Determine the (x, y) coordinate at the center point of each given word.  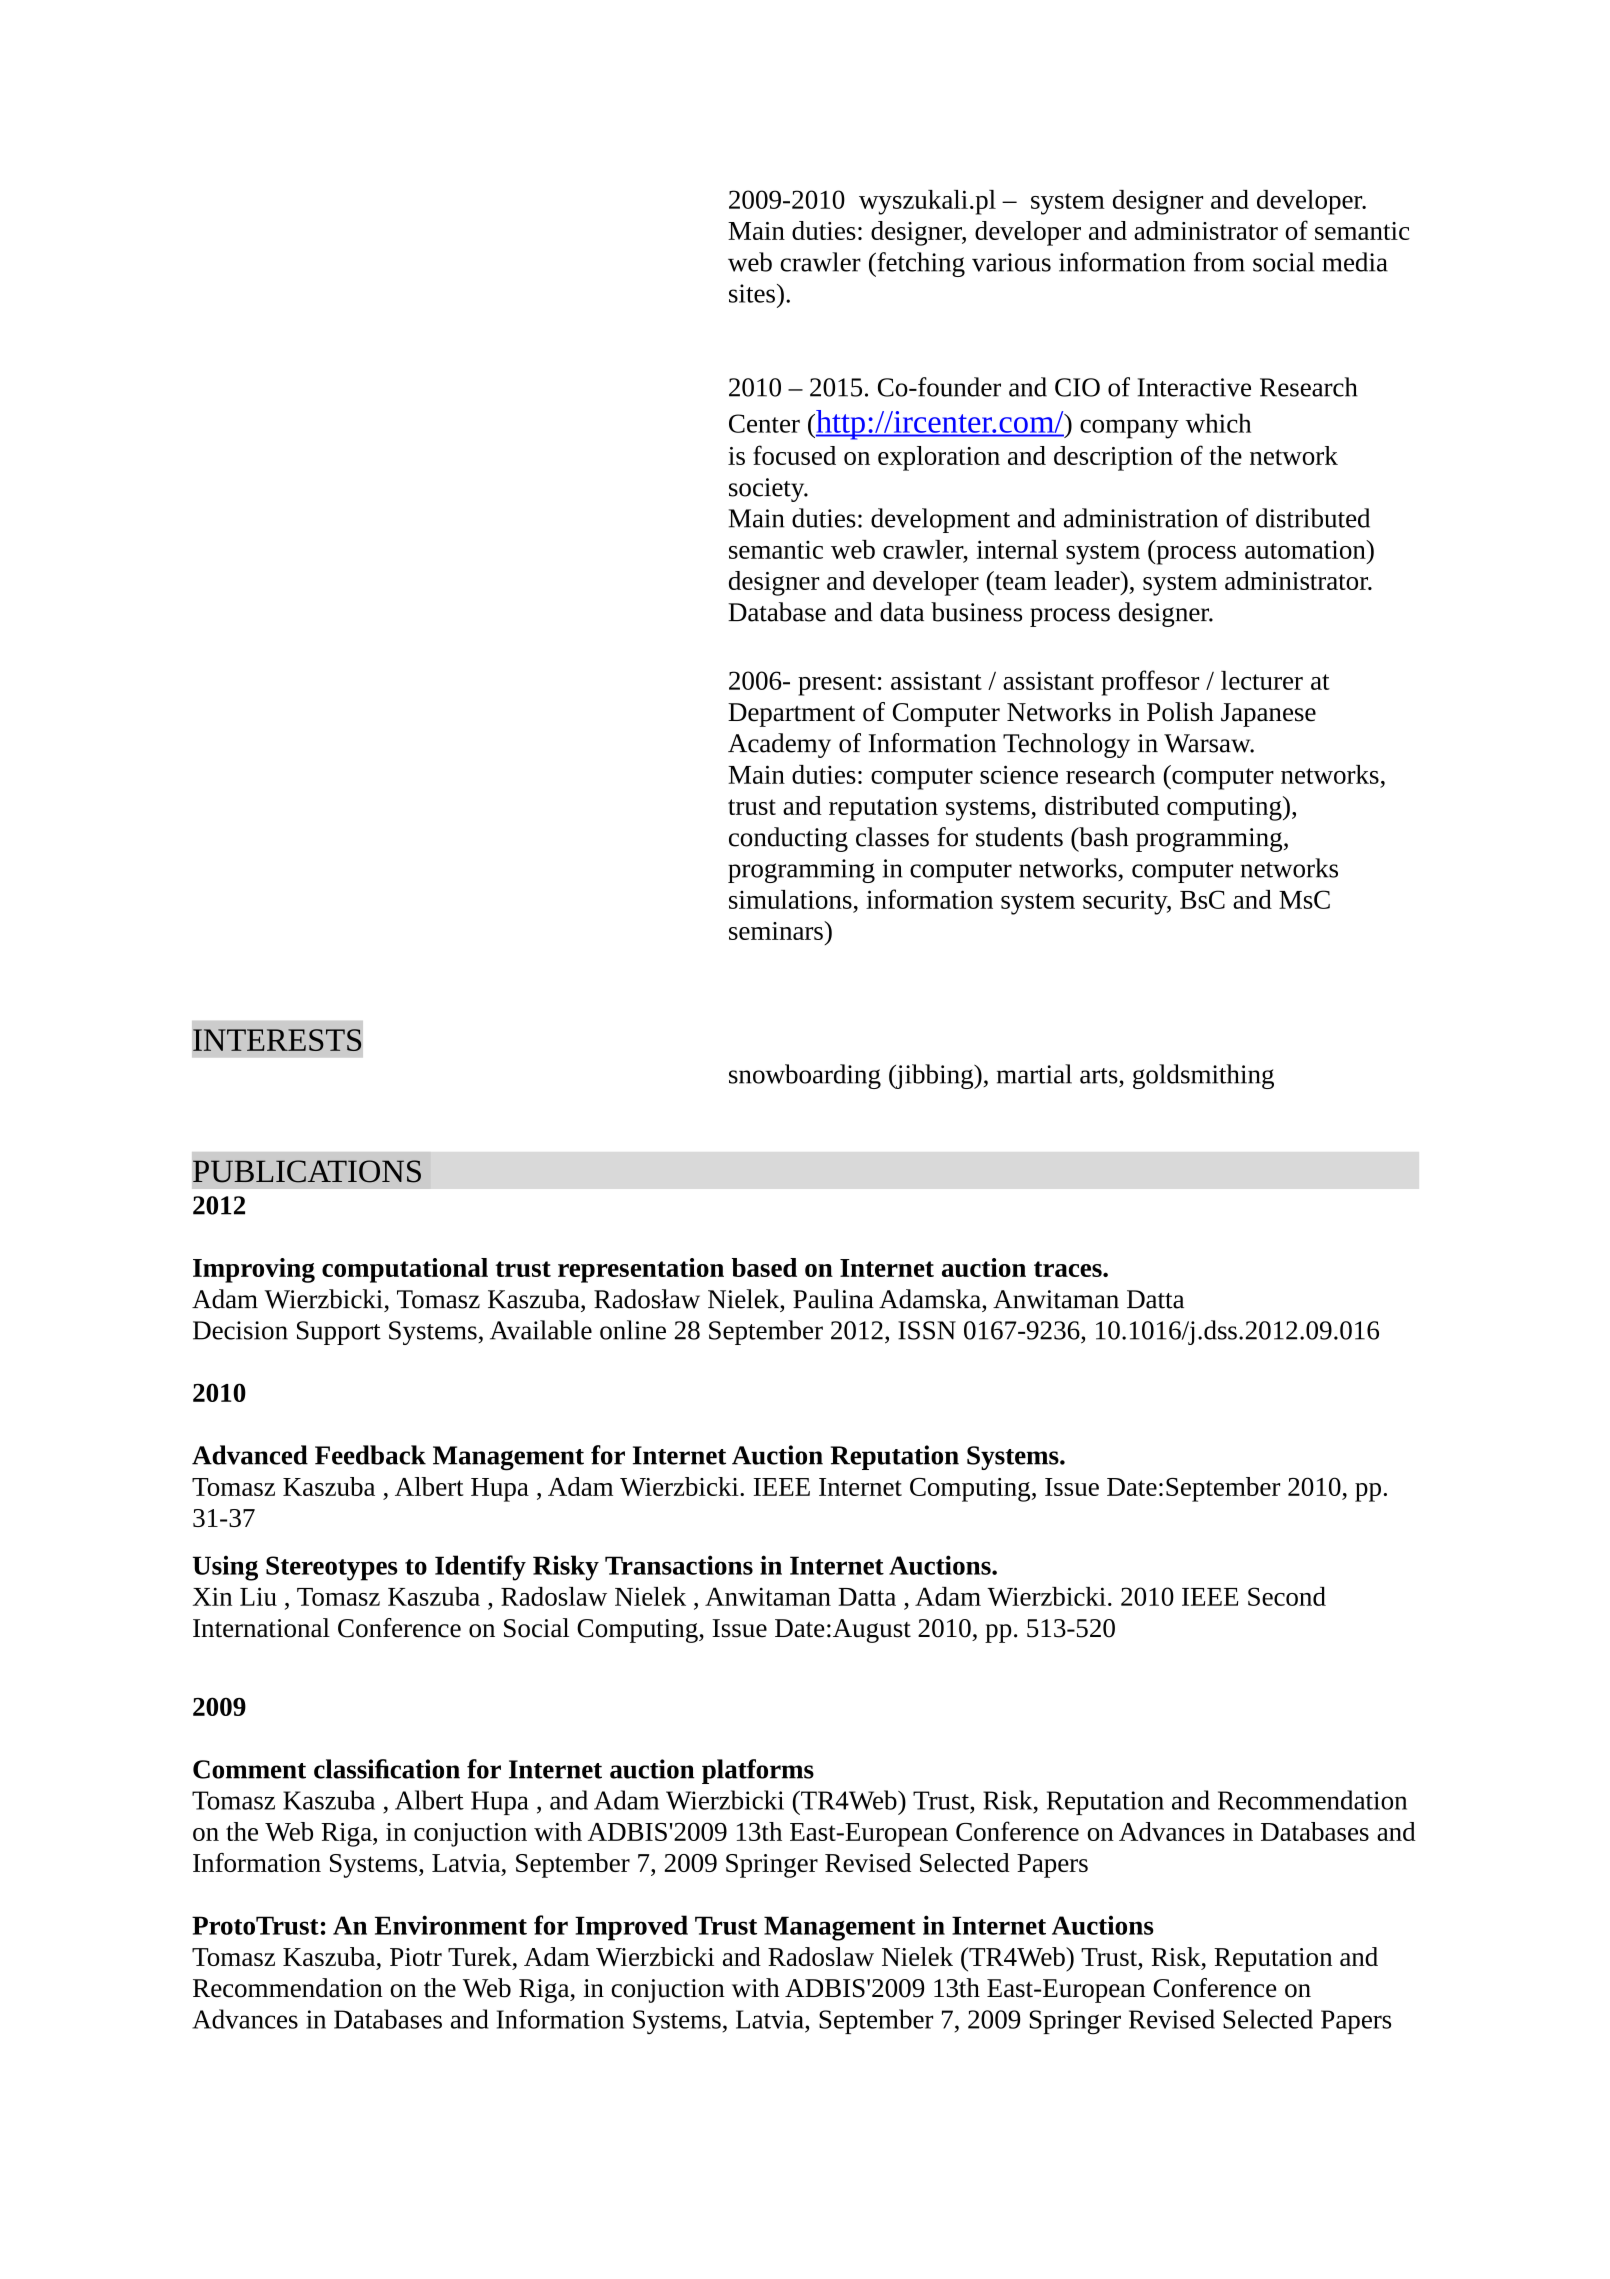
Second (1287, 1596)
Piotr (416, 1957)
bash (1103, 837)
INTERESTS (277, 1040)
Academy (779, 745)
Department (791, 715)
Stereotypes (332, 1568)
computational (405, 1270)
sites (752, 293)
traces (1069, 1269)
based (764, 1267)
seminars (777, 930)
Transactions (679, 1565)
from (1219, 262)
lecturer (1262, 680)
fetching (920, 264)
